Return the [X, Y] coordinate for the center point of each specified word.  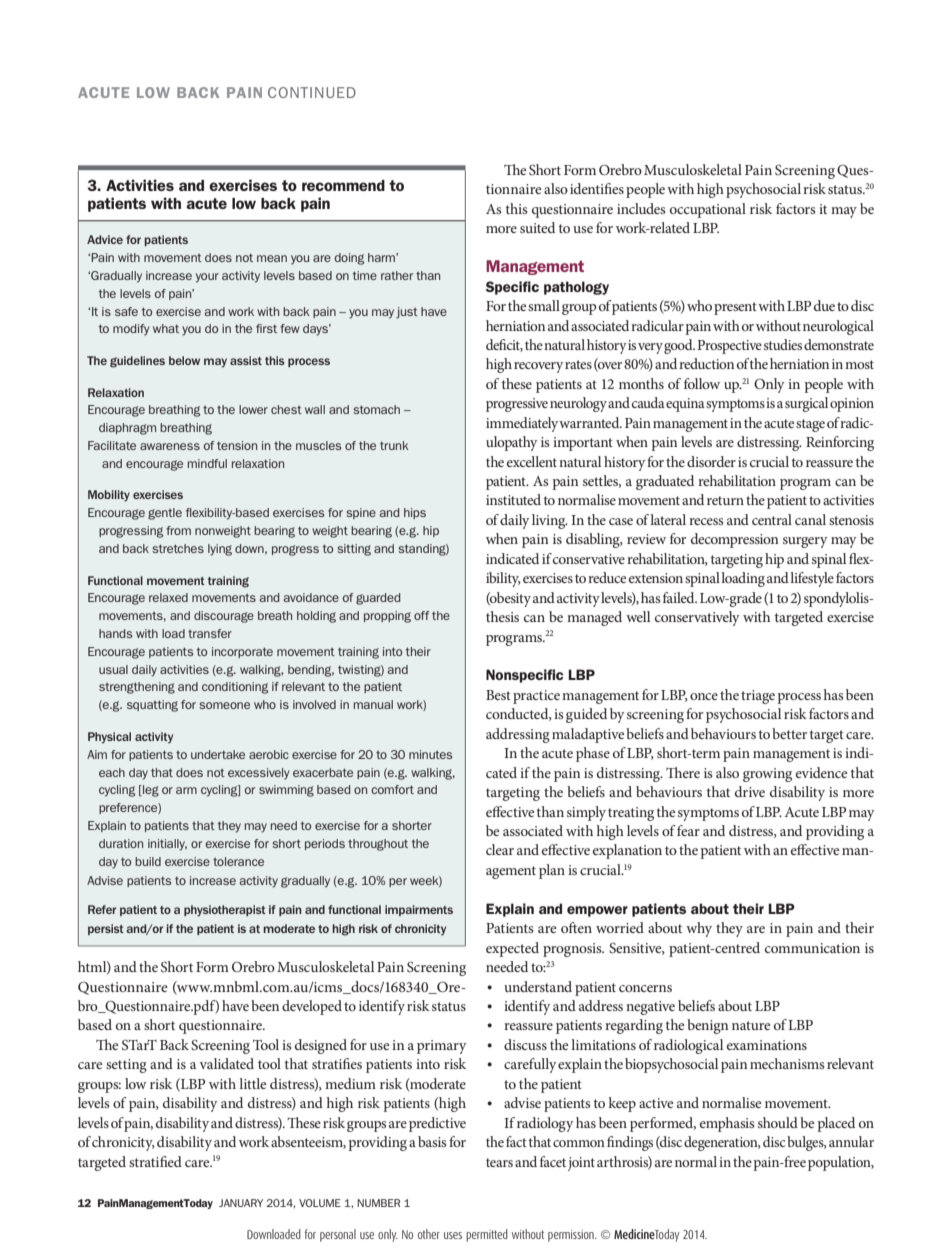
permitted [487, 1235]
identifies [597, 188]
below [184, 360]
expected [512, 949]
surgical [806, 404]
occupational [708, 210]
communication [812, 948]
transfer [210, 633]
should [778, 1122]
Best [498, 695]
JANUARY [241, 1203]
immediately [523, 424]
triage [758, 697]
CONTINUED [312, 92]
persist [106, 929]
